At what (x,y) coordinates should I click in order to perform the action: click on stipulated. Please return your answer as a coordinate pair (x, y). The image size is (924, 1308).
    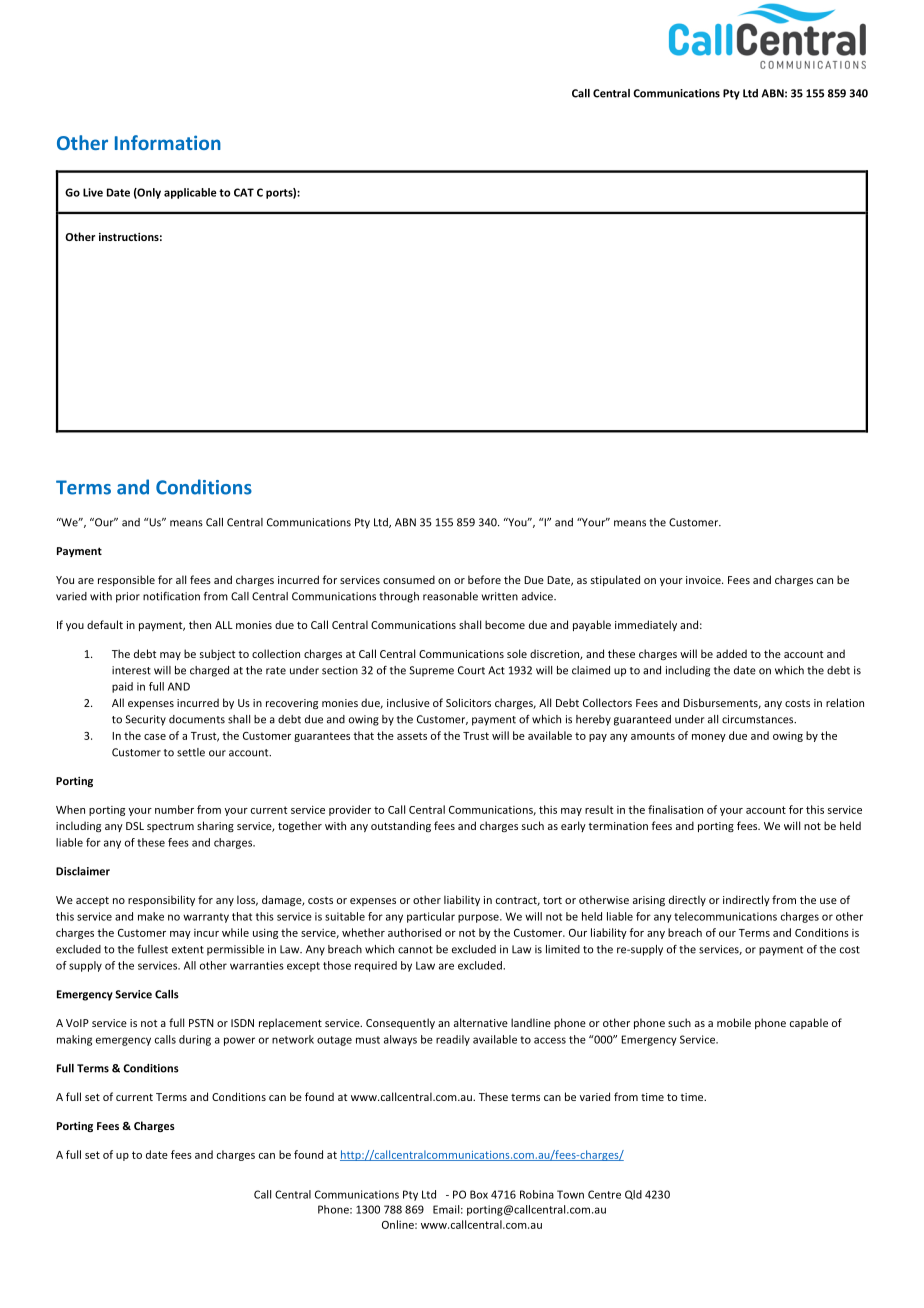
    Looking at the image, I should click on (615, 580).
